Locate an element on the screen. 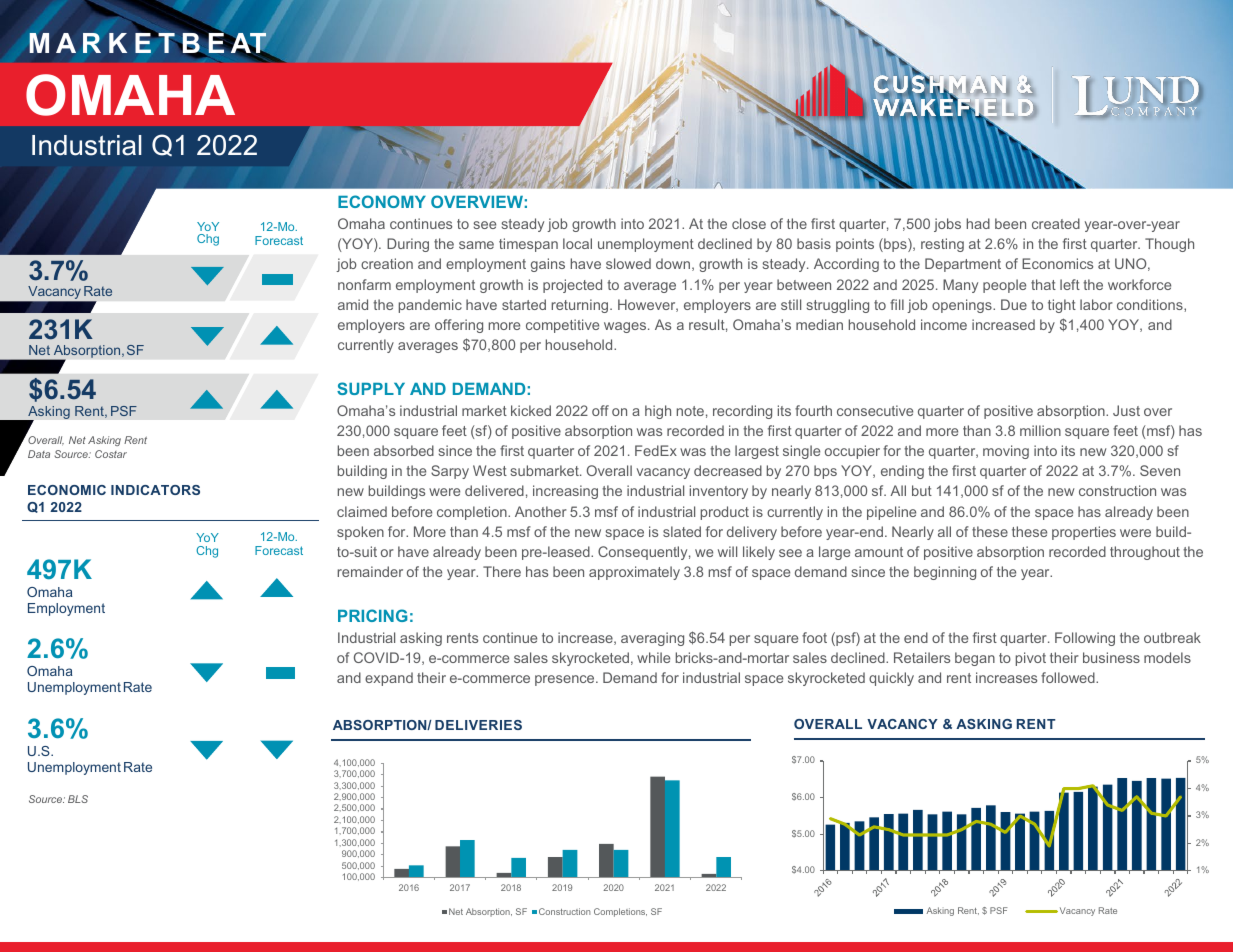 The height and width of the screenshot is (952, 1233). averaging is located at coordinates (652, 639).
